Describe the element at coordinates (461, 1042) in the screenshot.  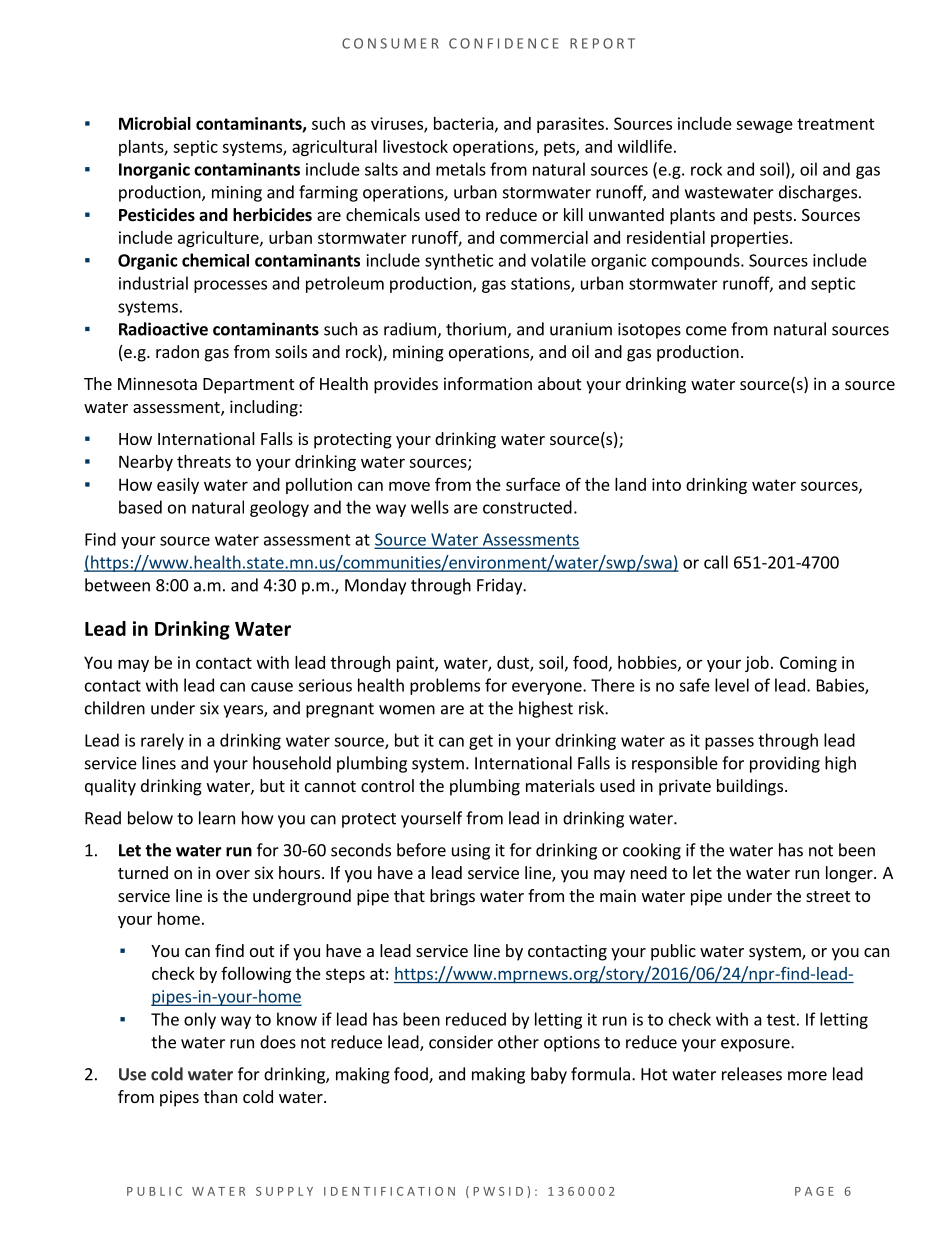
I see `consider` at that location.
